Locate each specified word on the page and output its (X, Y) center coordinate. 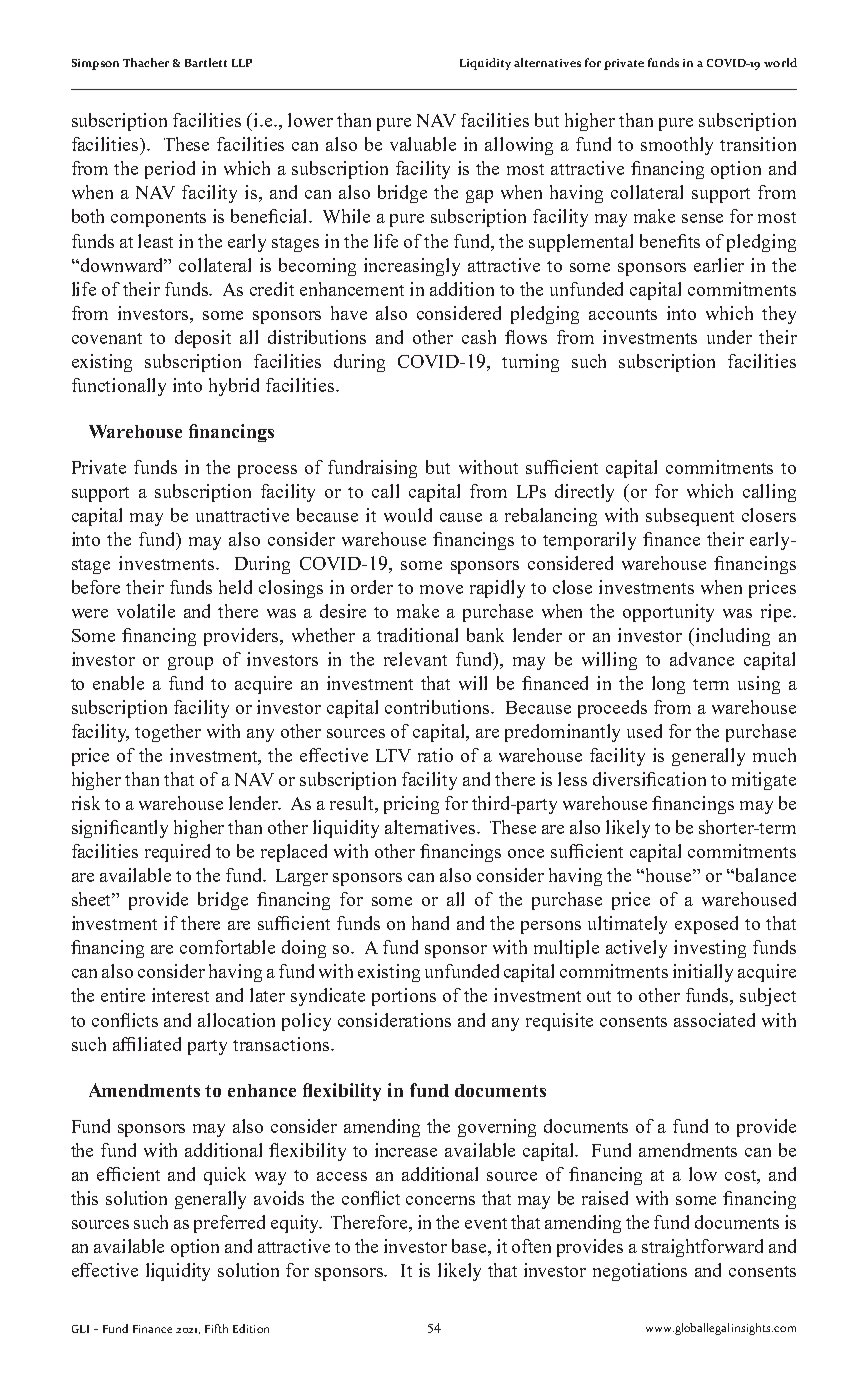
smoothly (677, 146)
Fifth (216, 1328)
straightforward (702, 1248)
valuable (423, 144)
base (470, 1247)
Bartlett (206, 62)
